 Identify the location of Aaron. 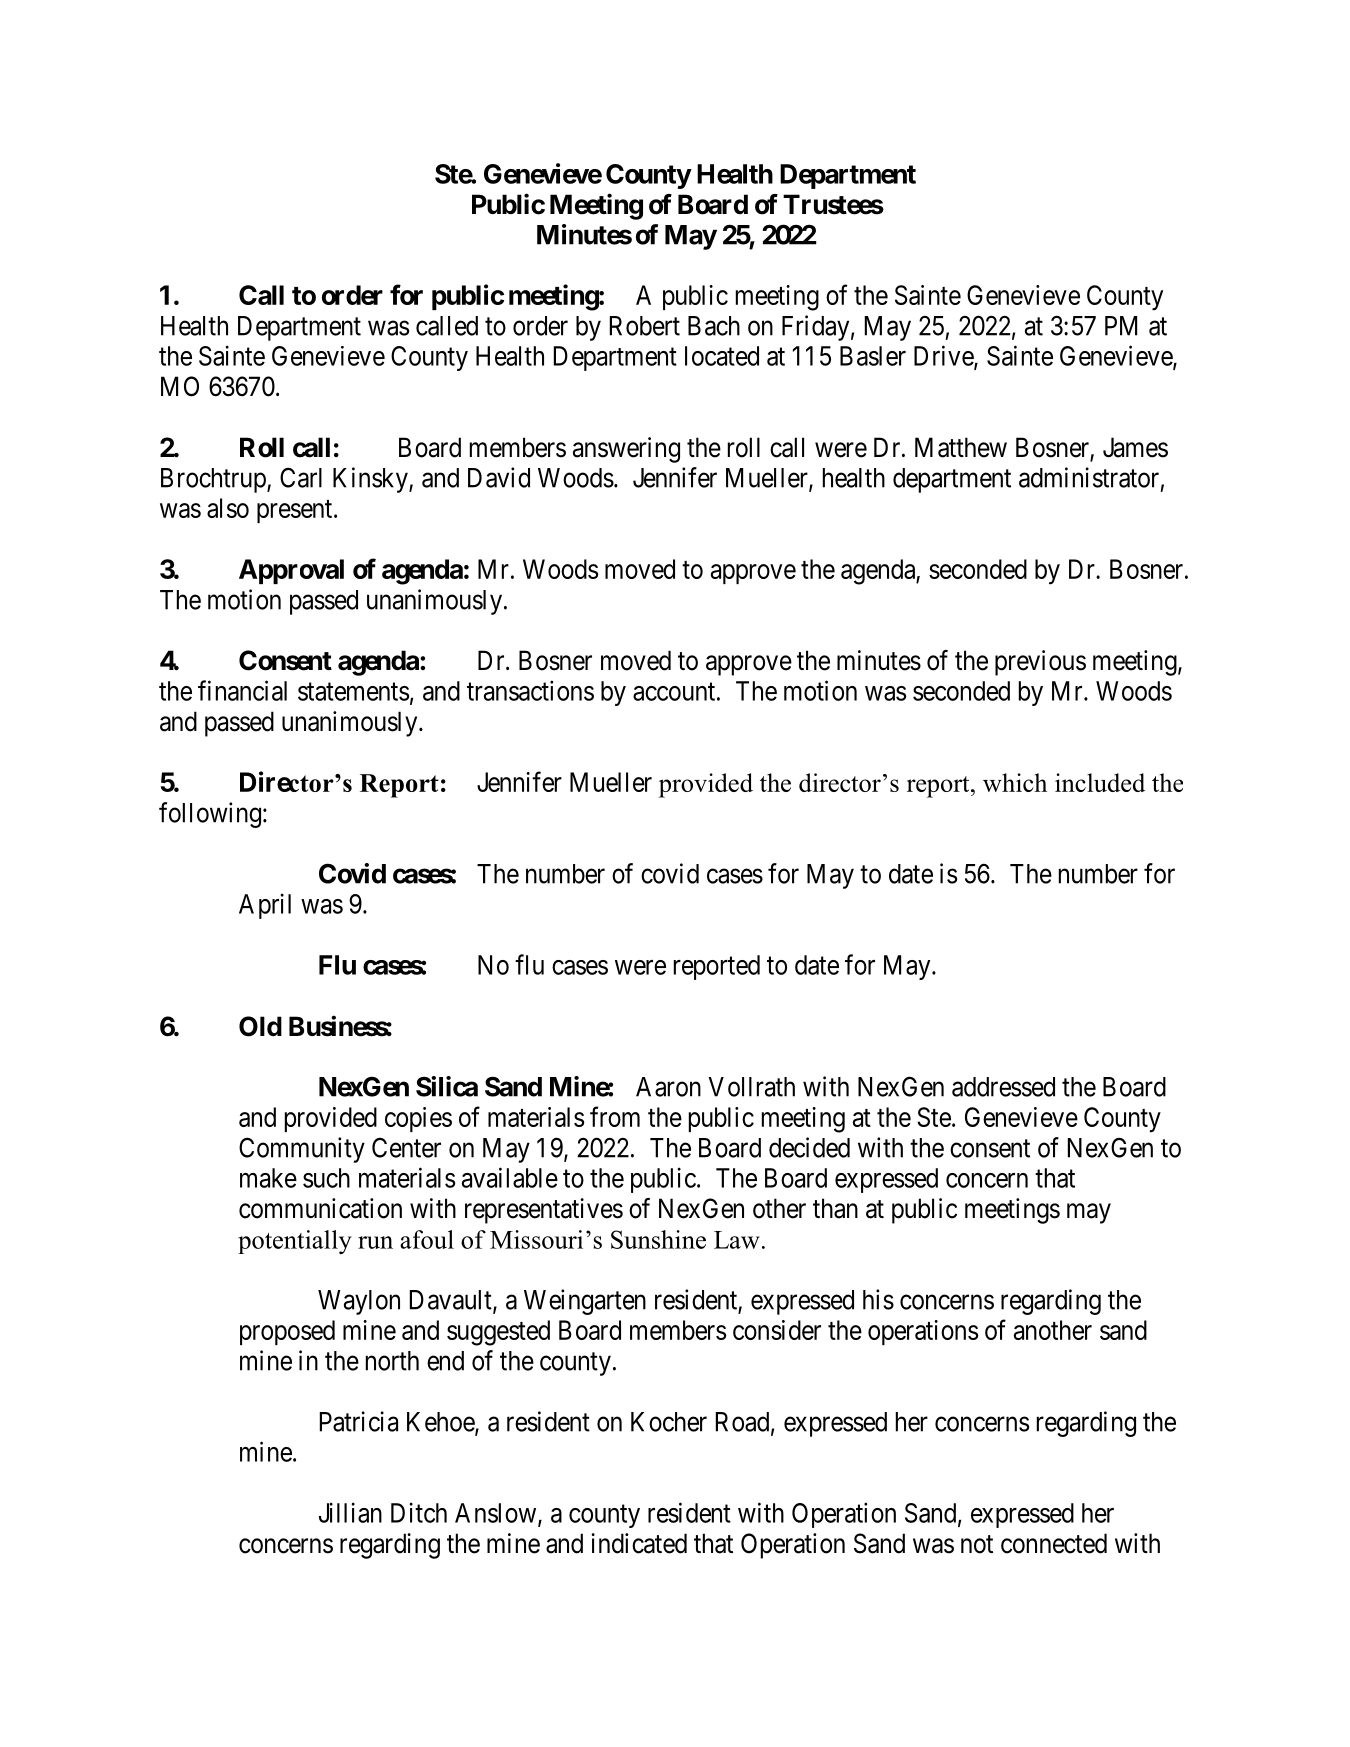
(668, 1087).
